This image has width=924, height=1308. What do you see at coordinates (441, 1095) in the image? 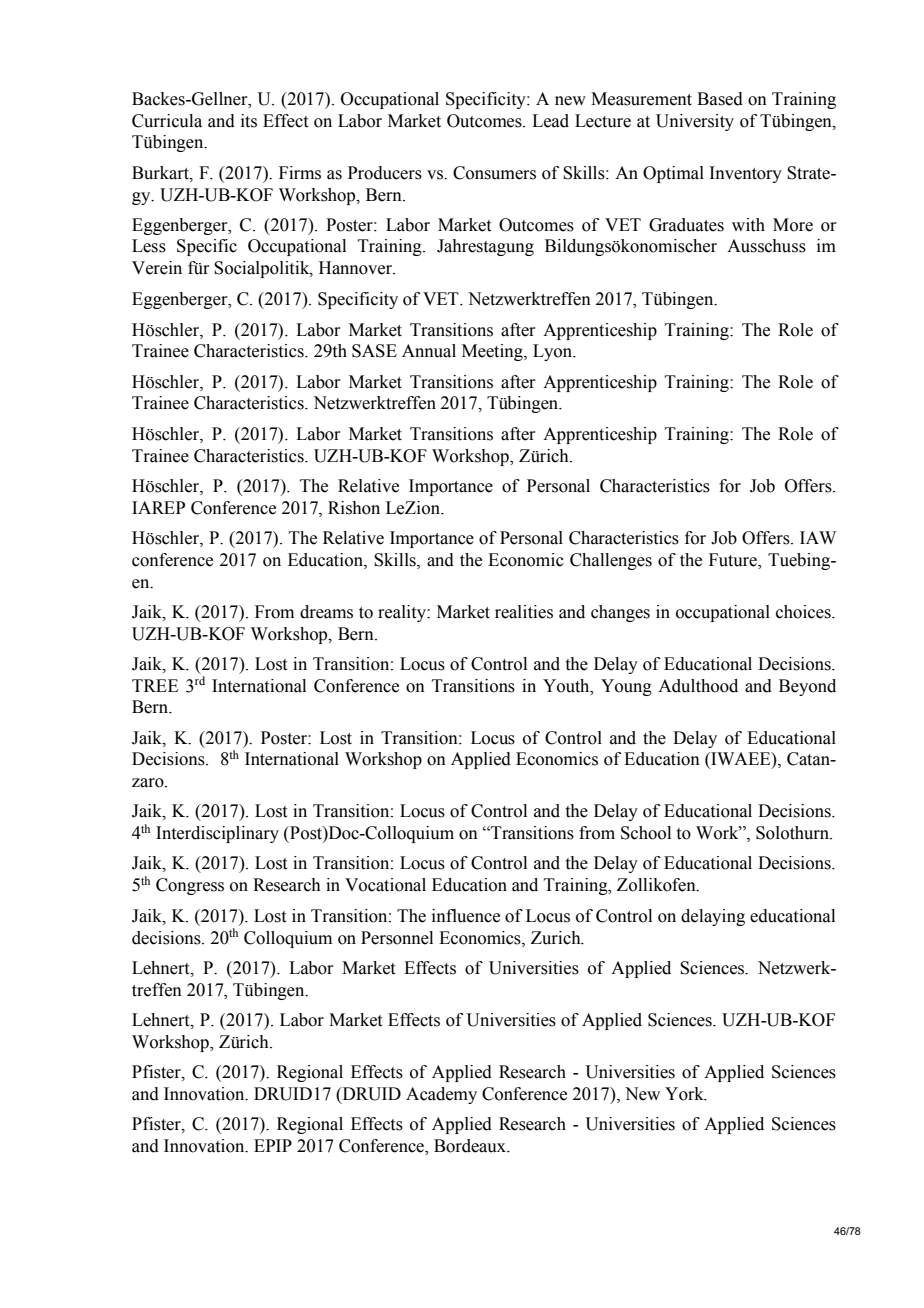
I see `Academy` at bounding box center [441, 1095].
